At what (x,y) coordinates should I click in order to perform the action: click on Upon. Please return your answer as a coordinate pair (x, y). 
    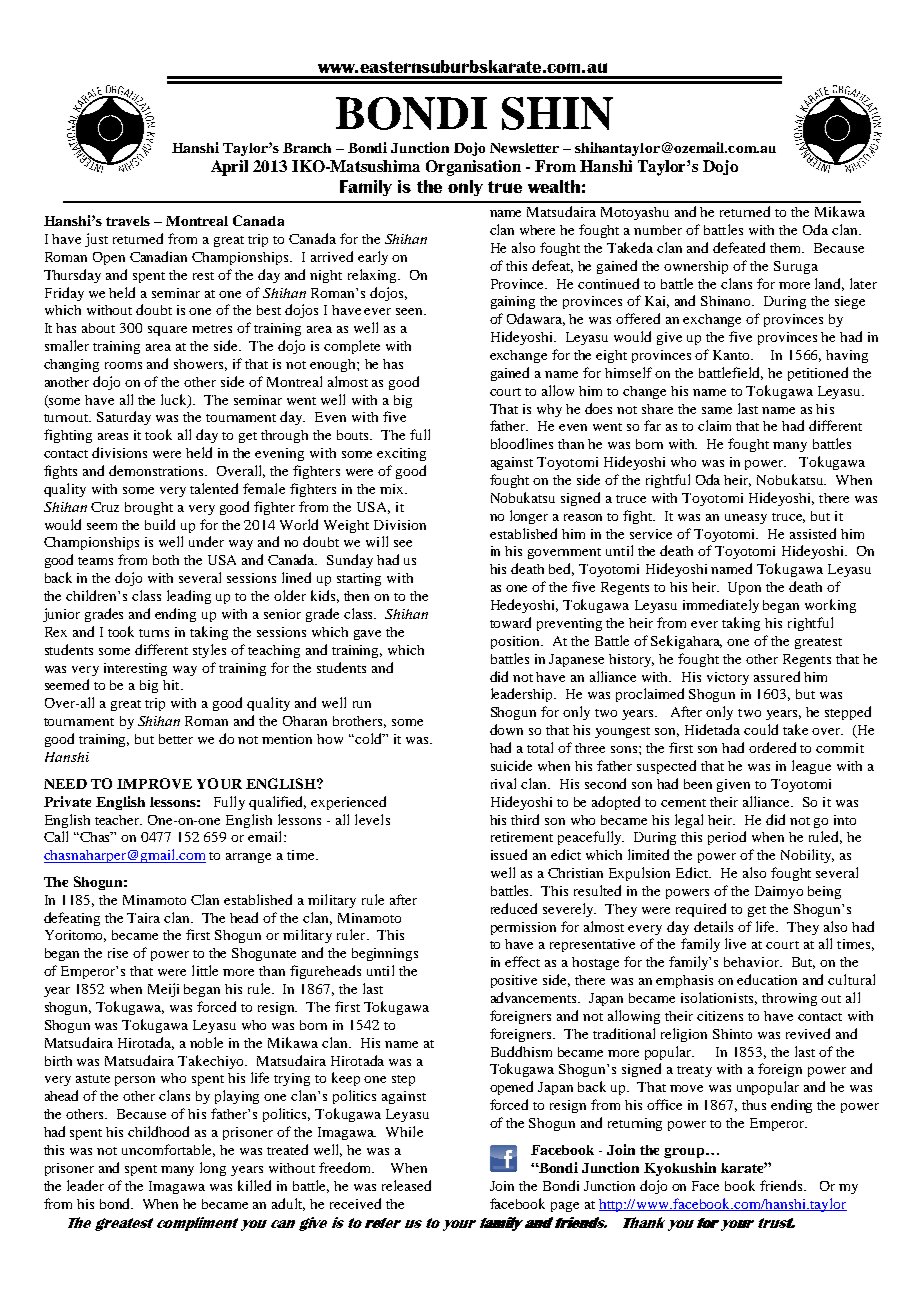
    Looking at the image, I should click on (744, 588).
